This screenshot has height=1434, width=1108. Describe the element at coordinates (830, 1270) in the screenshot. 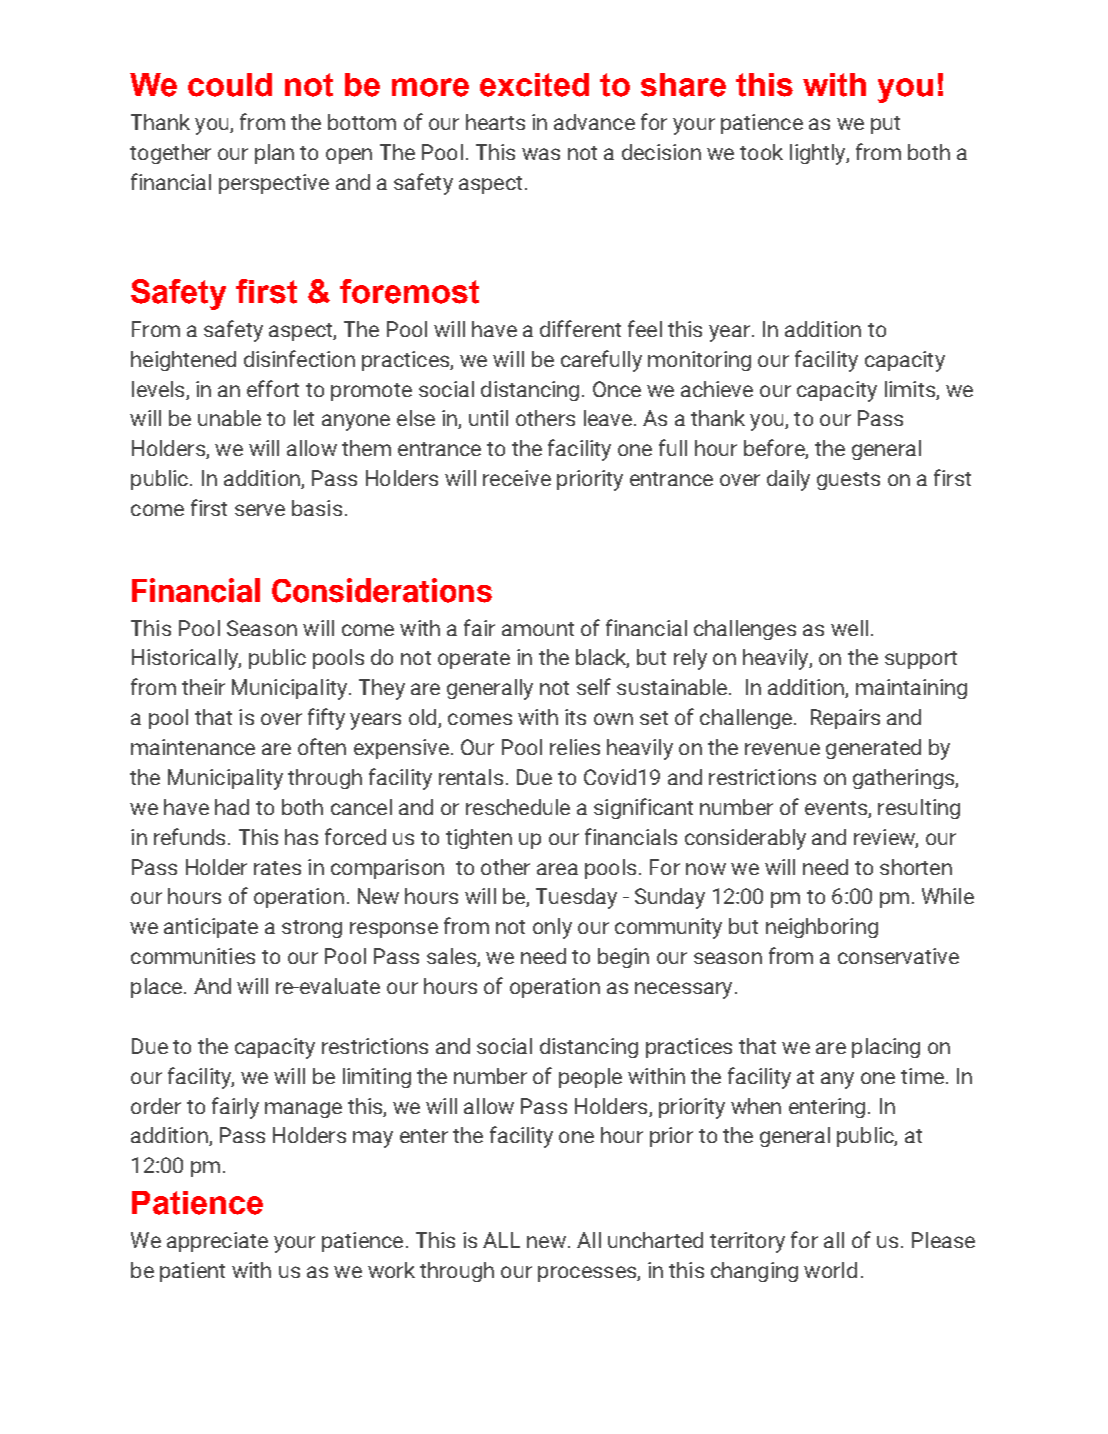

I see `world` at that location.
